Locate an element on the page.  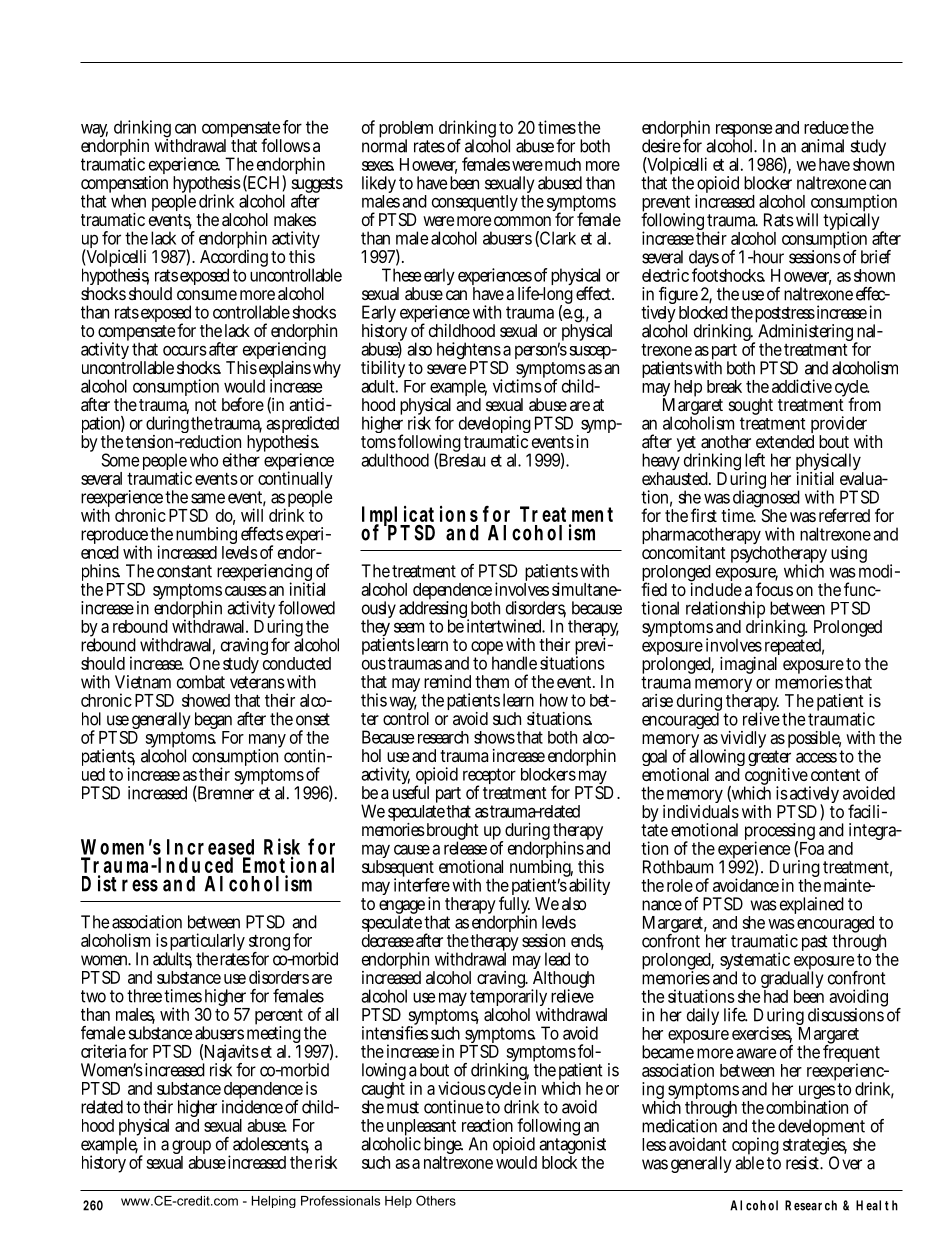
animal is located at coordinates (822, 146).
